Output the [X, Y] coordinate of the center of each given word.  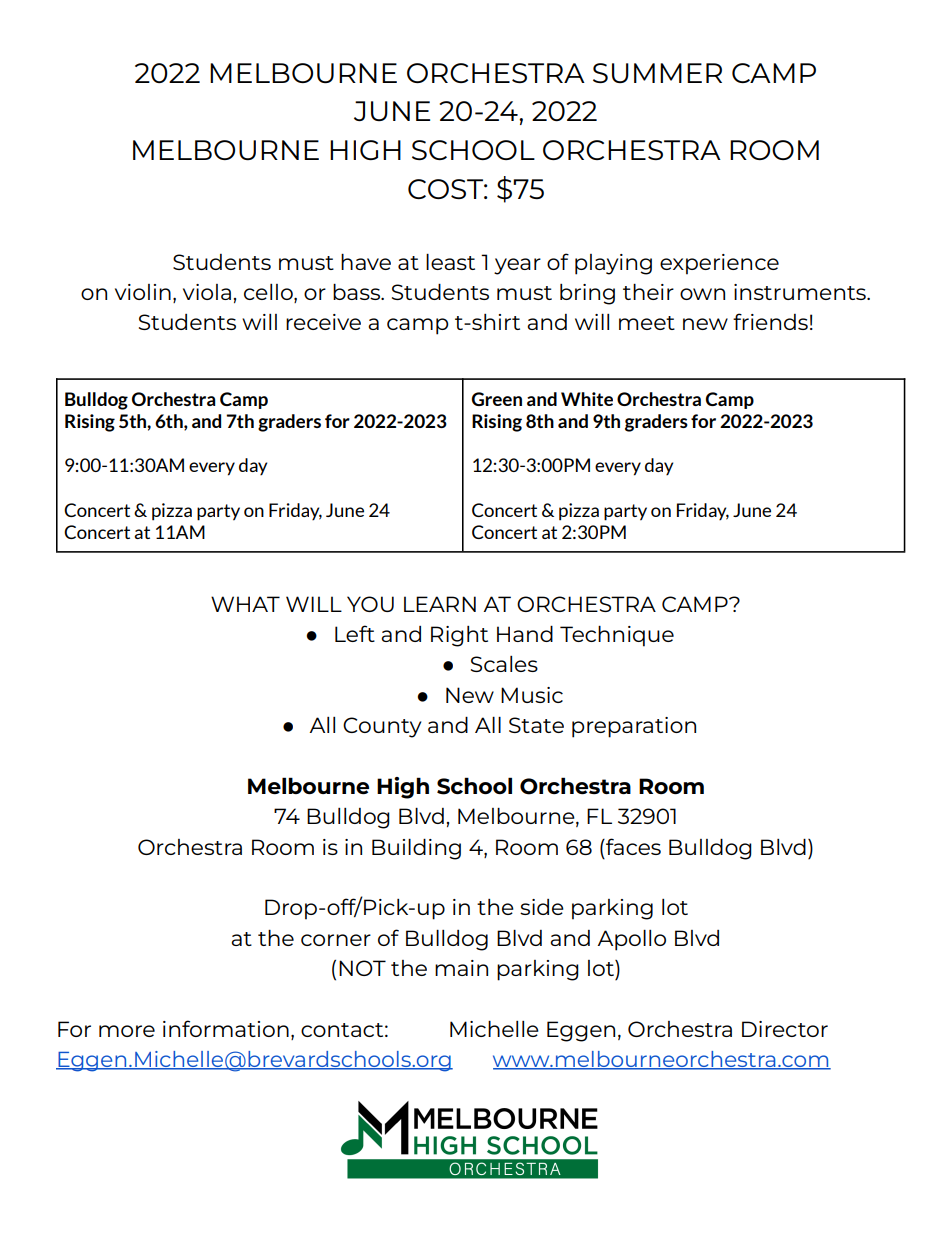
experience [719, 264]
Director [785, 1029]
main [461, 968]
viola [207, 292]
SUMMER [657, 73]
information [226, 1028]
